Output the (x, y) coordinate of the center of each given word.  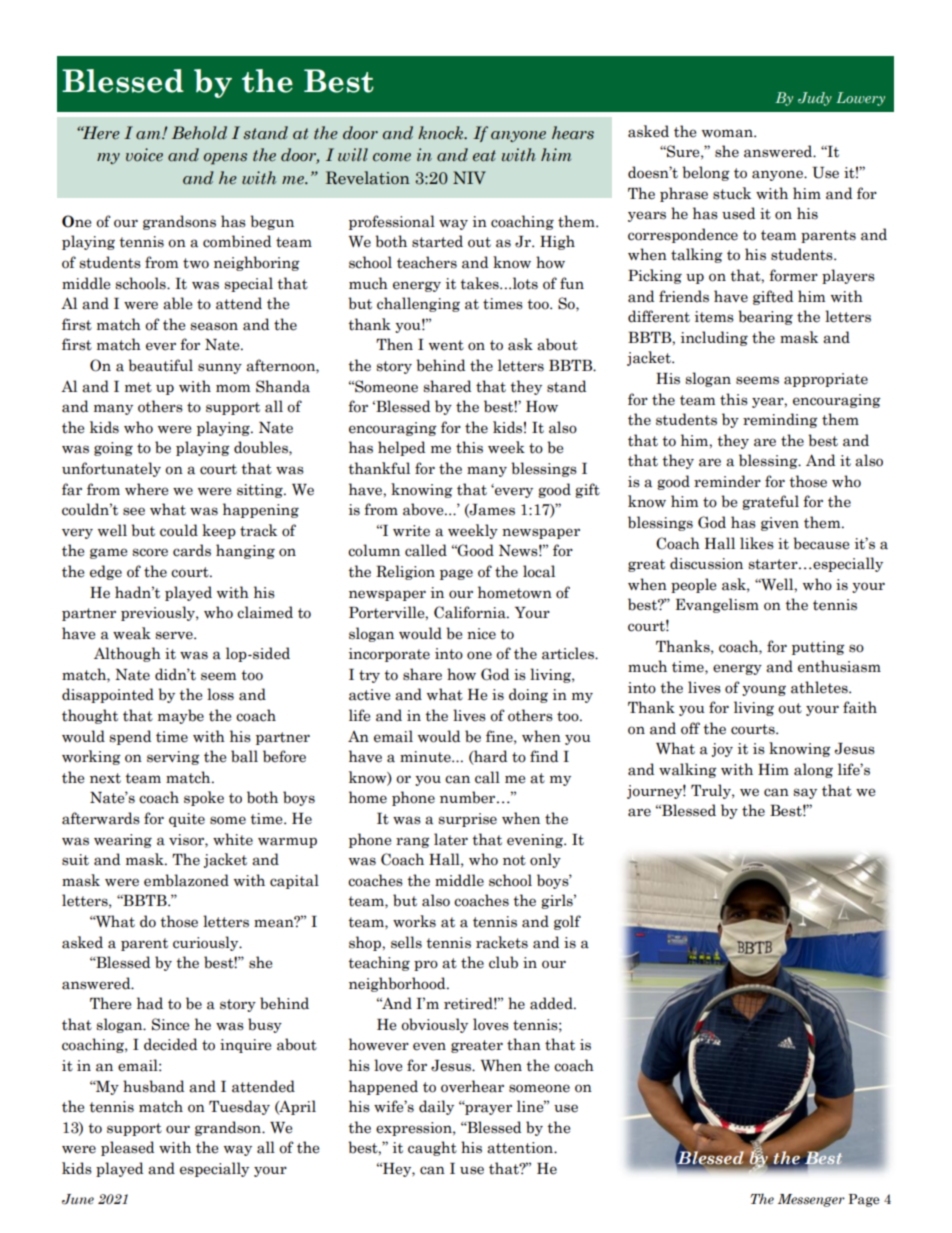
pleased (127, 1148)
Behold (199, 133)
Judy (815, 99)
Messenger (811, 1200)
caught (432, 1148)
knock (442, 133)
